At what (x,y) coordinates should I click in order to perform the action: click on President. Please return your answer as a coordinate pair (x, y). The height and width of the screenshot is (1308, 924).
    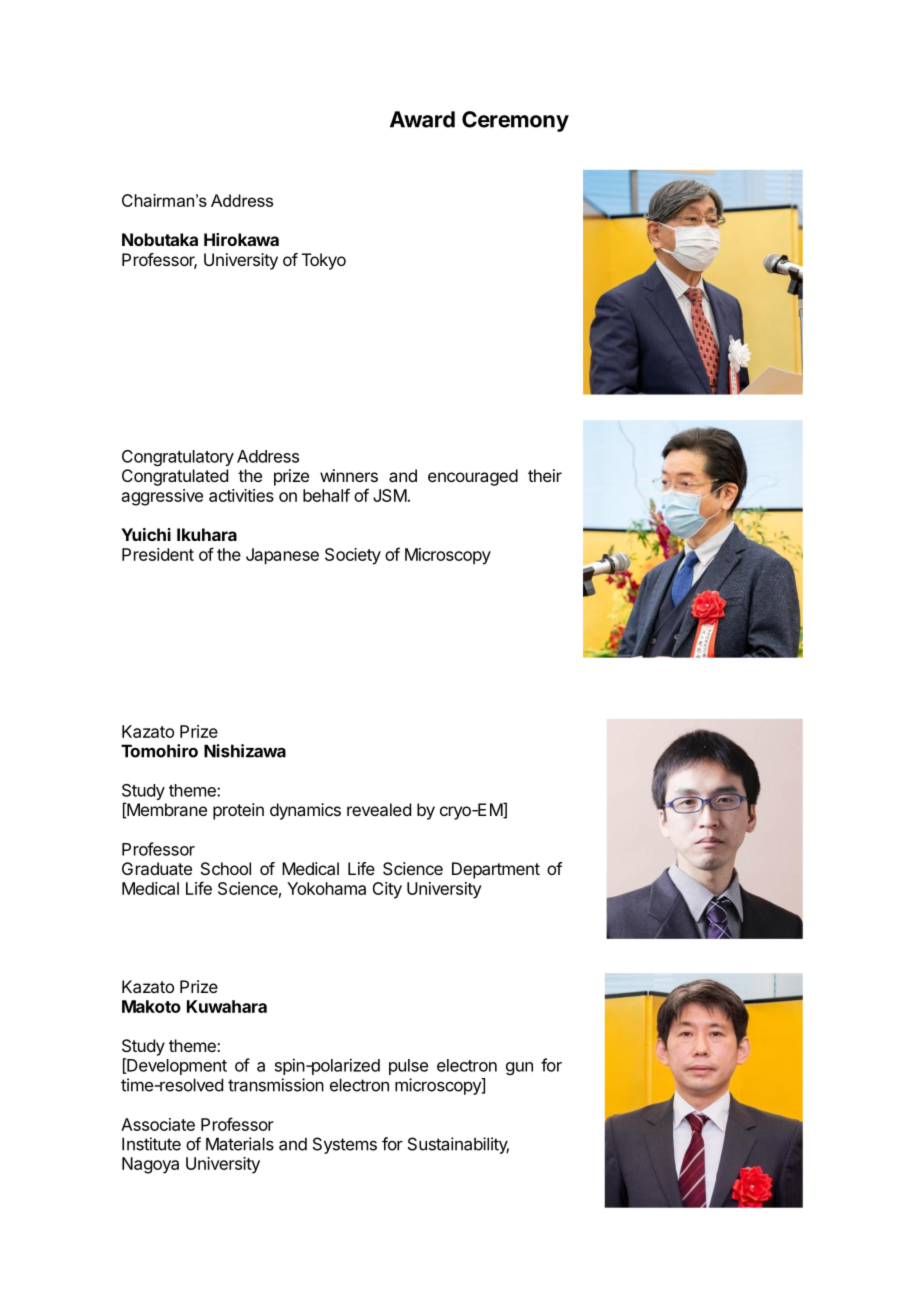
    Looking at the image, I should click on (158, 554).
